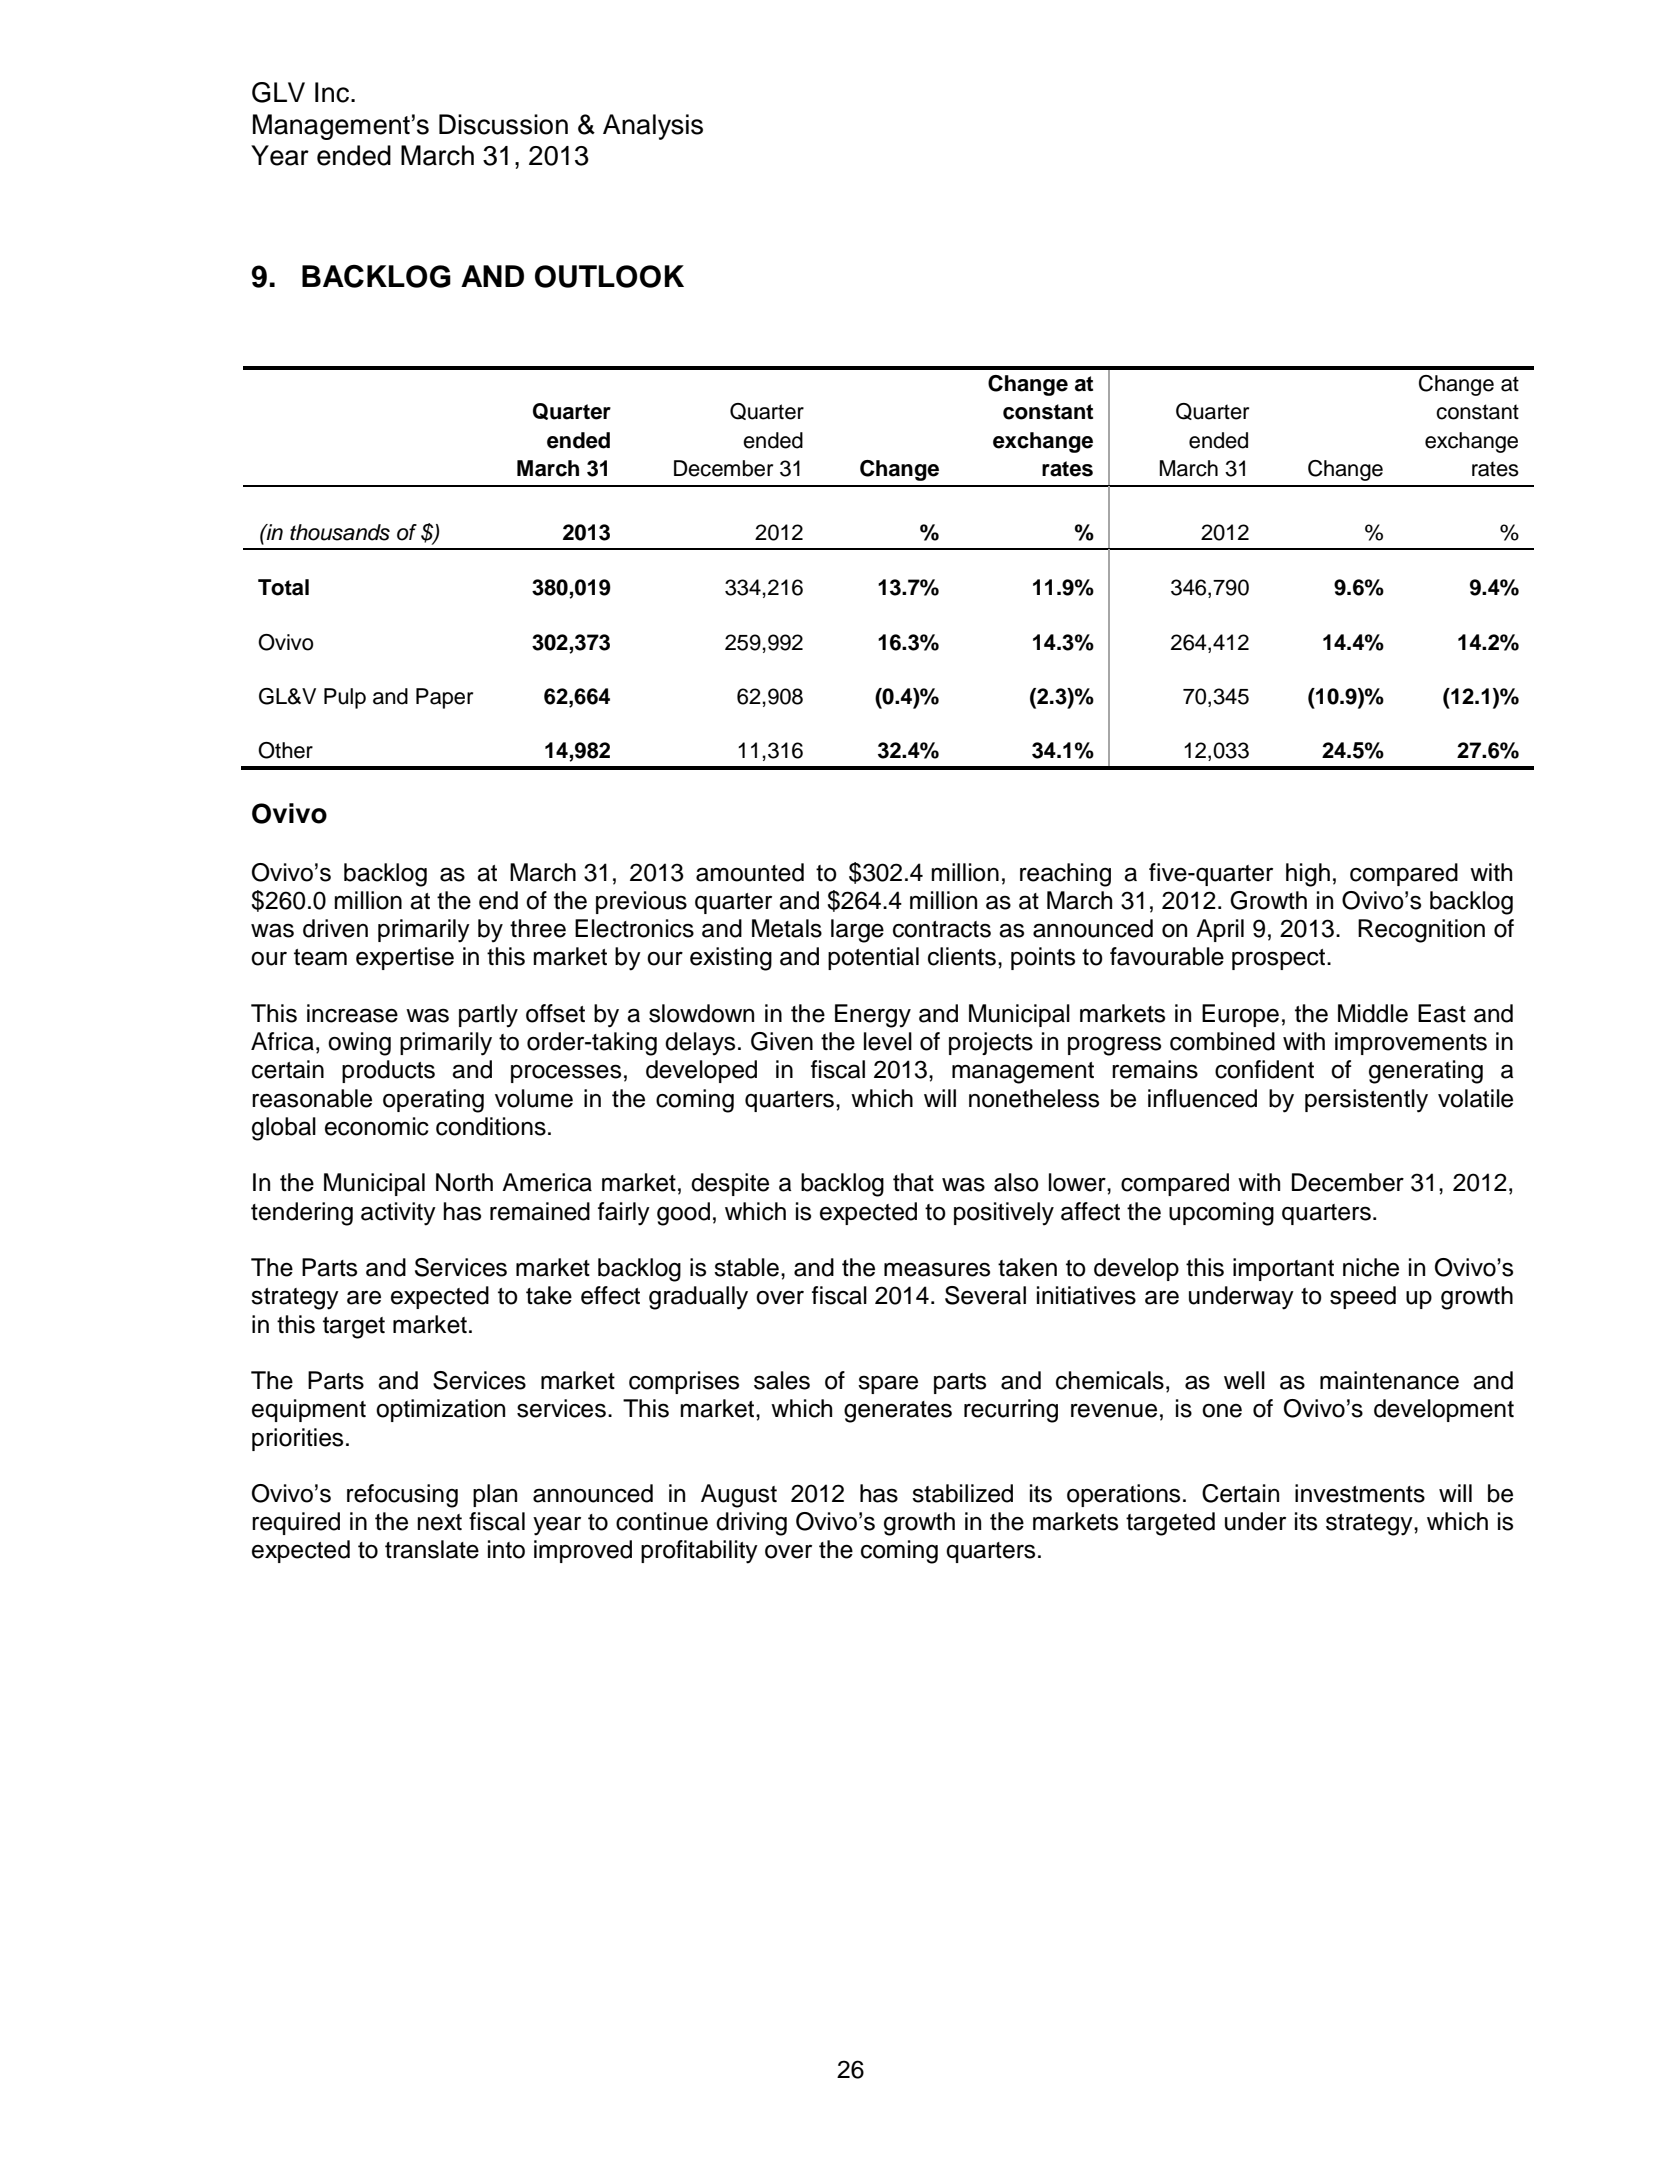 The width and height of the screenshot is (1669, 2160). I want to click on OUTLOOK, so click(609, 276).
